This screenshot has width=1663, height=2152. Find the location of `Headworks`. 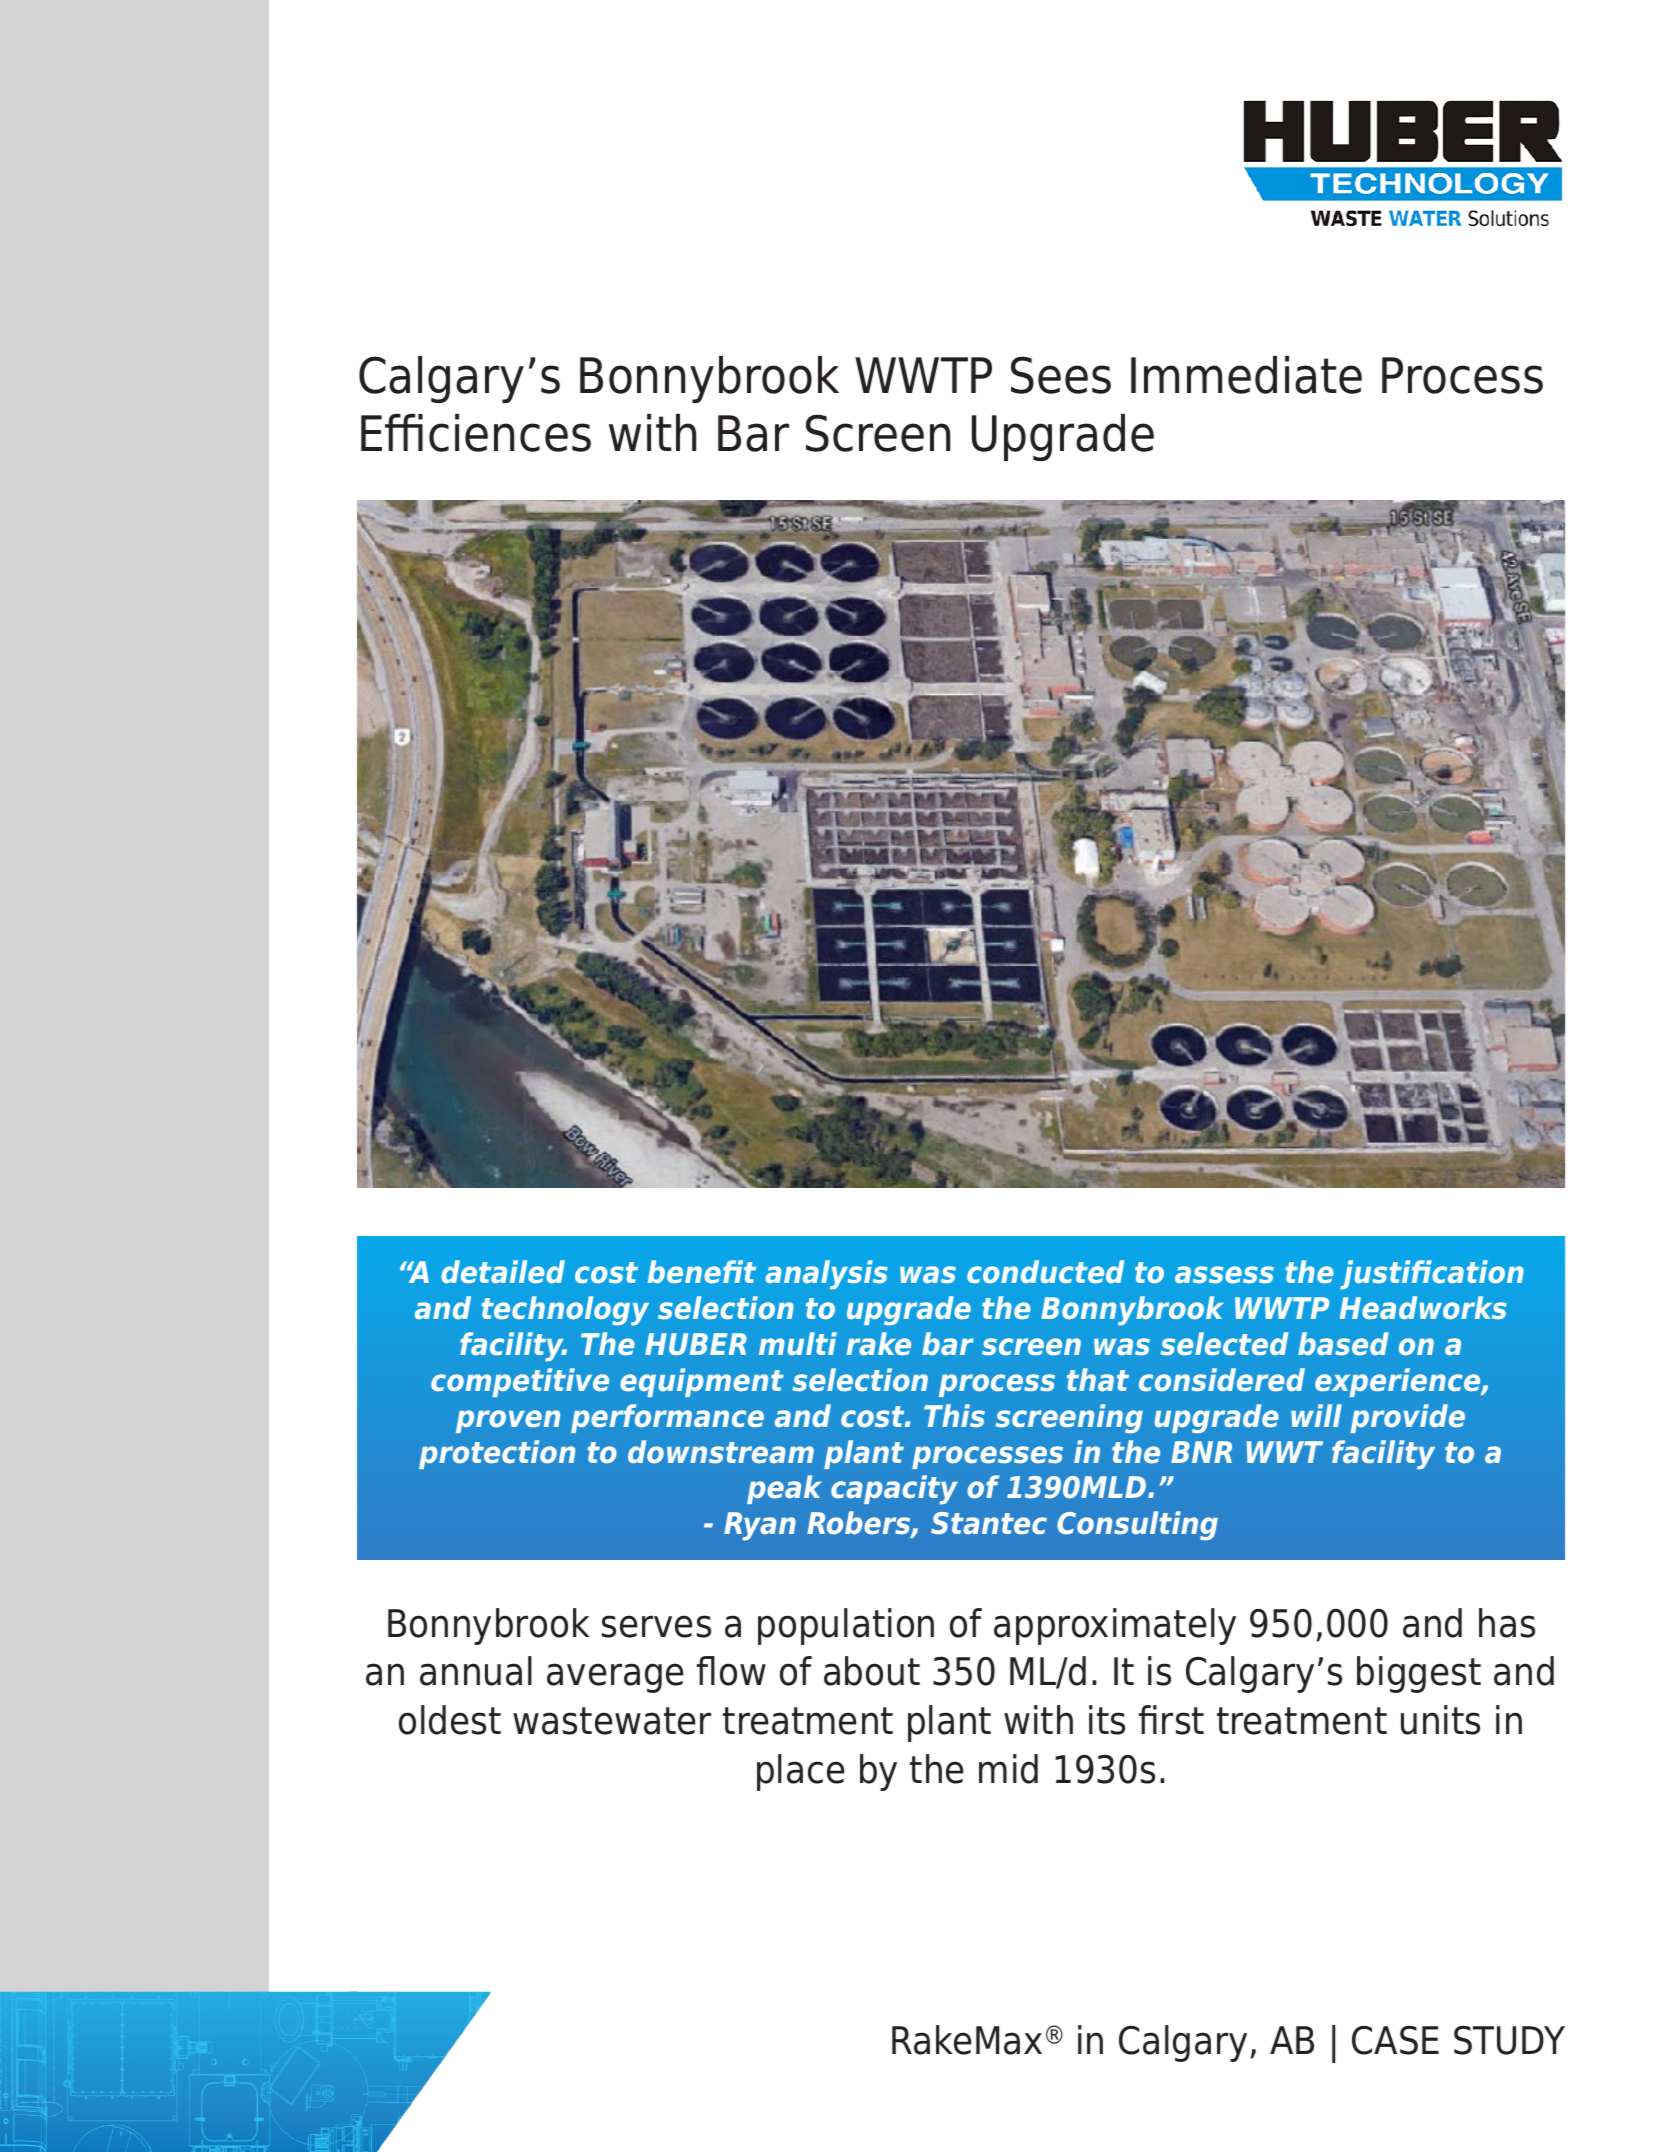

Headworks is located at coordinates (1423, 1308).
